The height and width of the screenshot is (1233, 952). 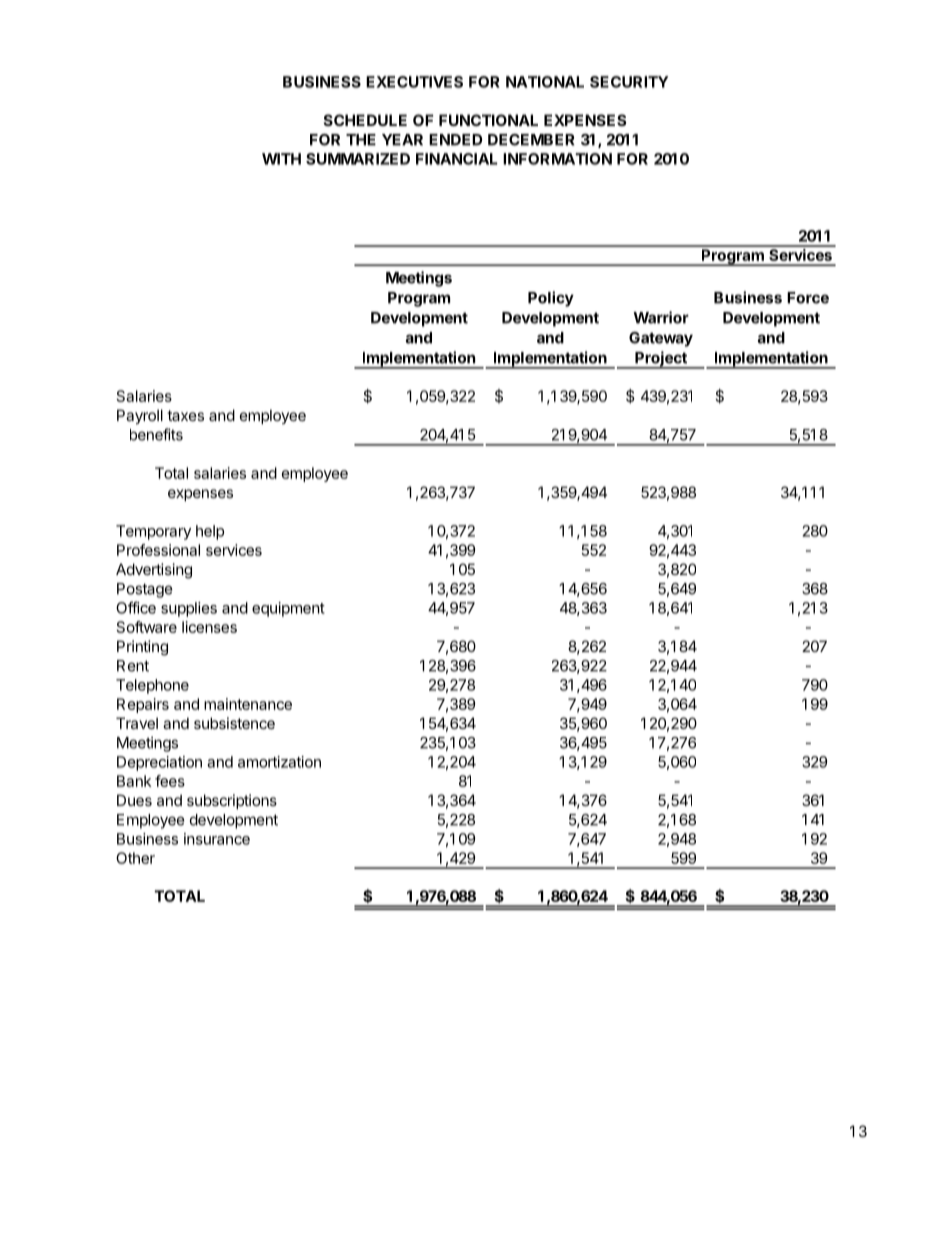 What do you see at coordinates (217, 839) in the screenshot?
I see `insurance` at bounding box center [217, 839].
